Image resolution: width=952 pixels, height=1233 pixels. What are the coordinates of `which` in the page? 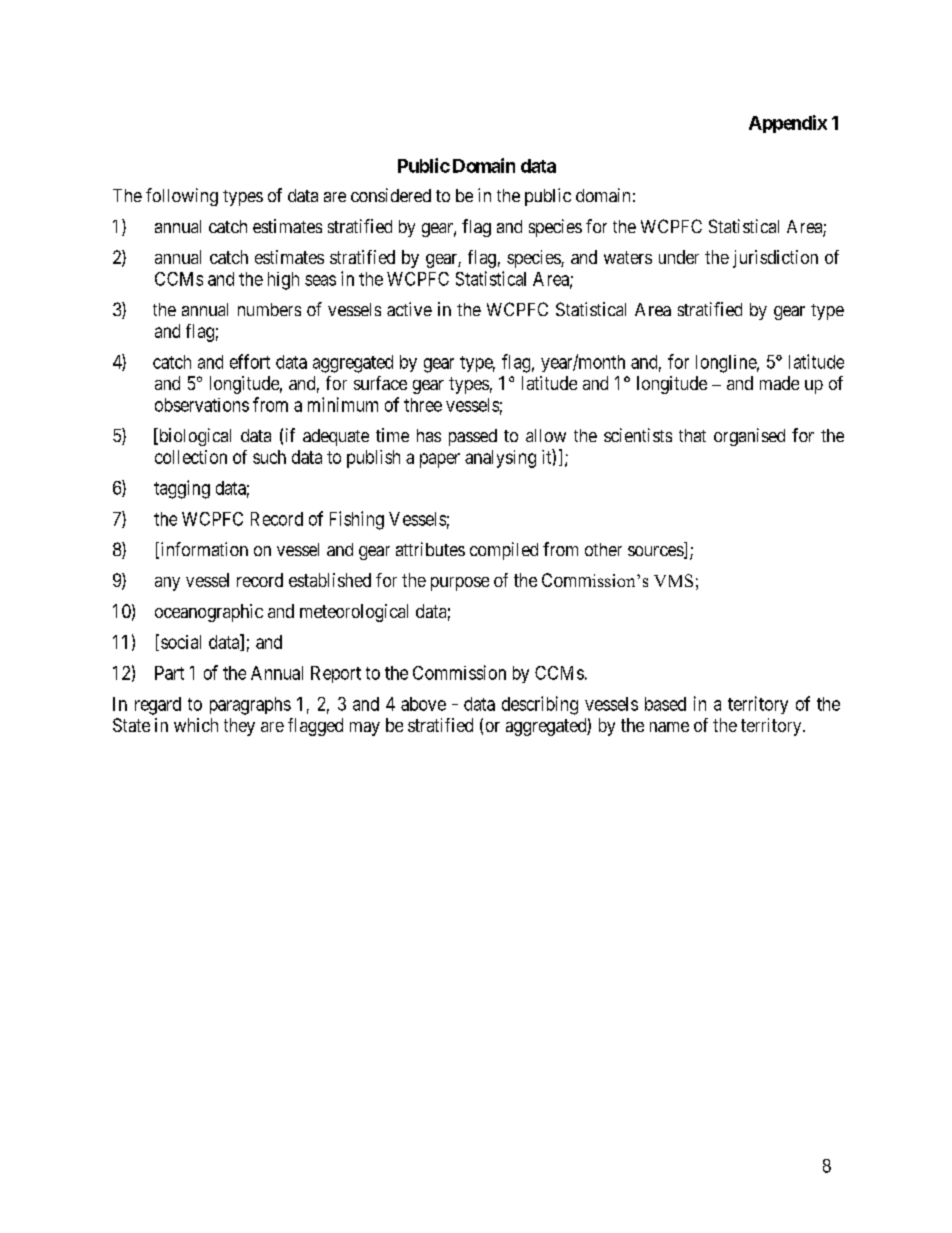 It's located at (196, 725).
